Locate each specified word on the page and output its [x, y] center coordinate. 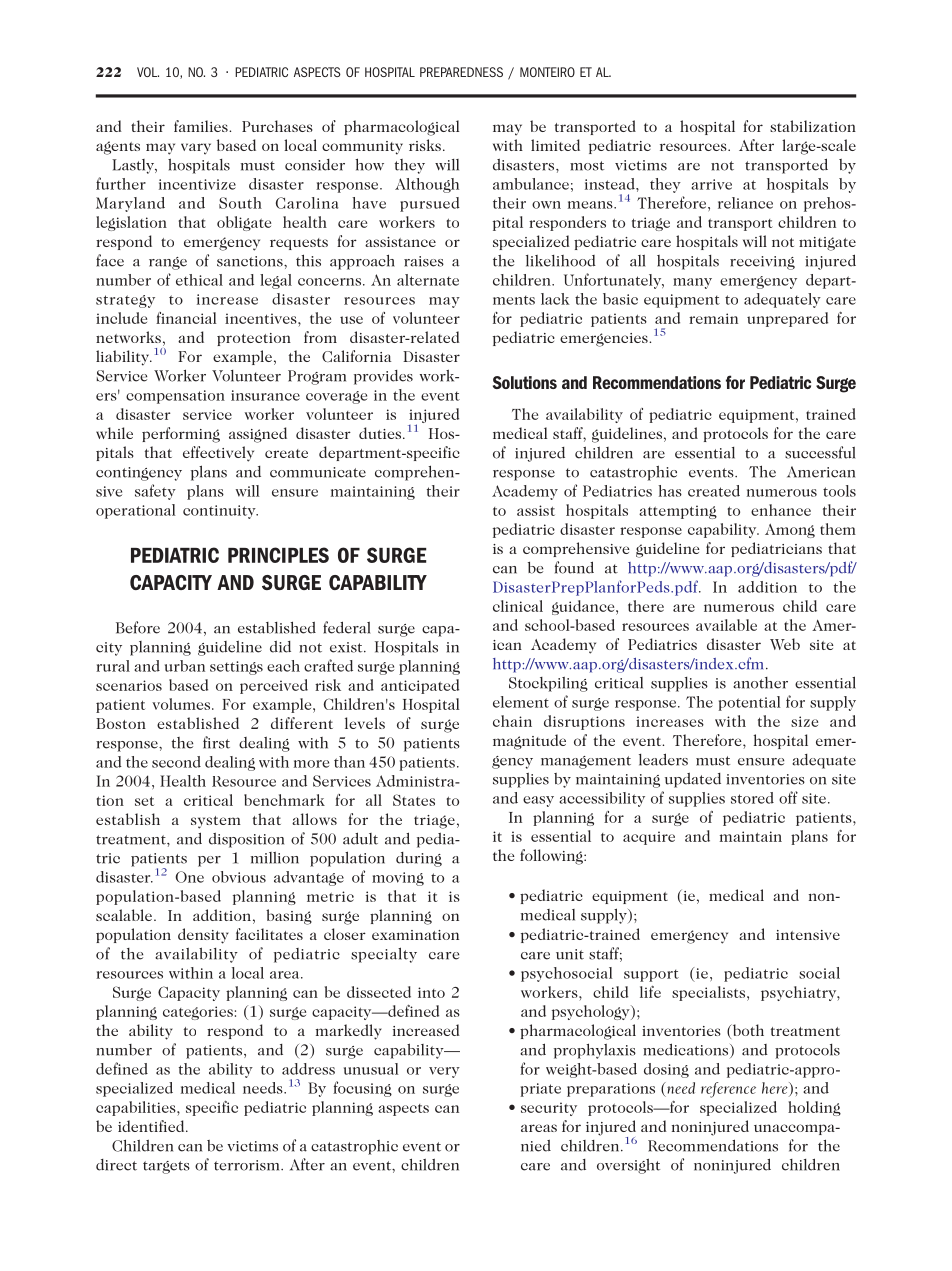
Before [138, 627]
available [726, 625]
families [202, 126]
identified [152, 1126]
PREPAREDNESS [461, 72]
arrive [711, 184]
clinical [518, 606]
